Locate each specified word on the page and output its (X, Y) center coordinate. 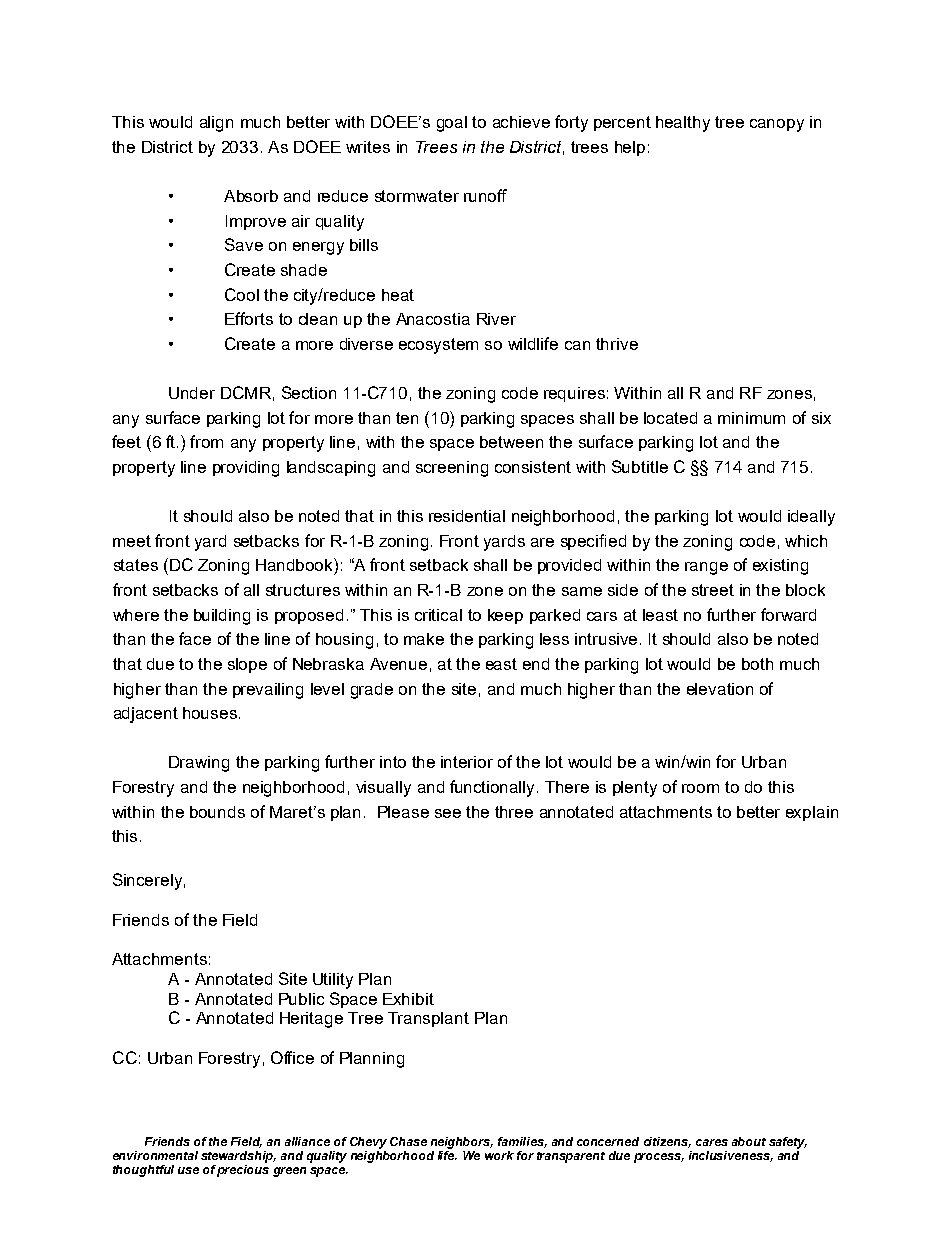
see (448, 813)
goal (452, 124)
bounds (217, 812)
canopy (777, 125)
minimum (751, 418)
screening (452, 469)
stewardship (238, 1157)
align (216, 124)
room (700, 788)
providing (246, 469)
